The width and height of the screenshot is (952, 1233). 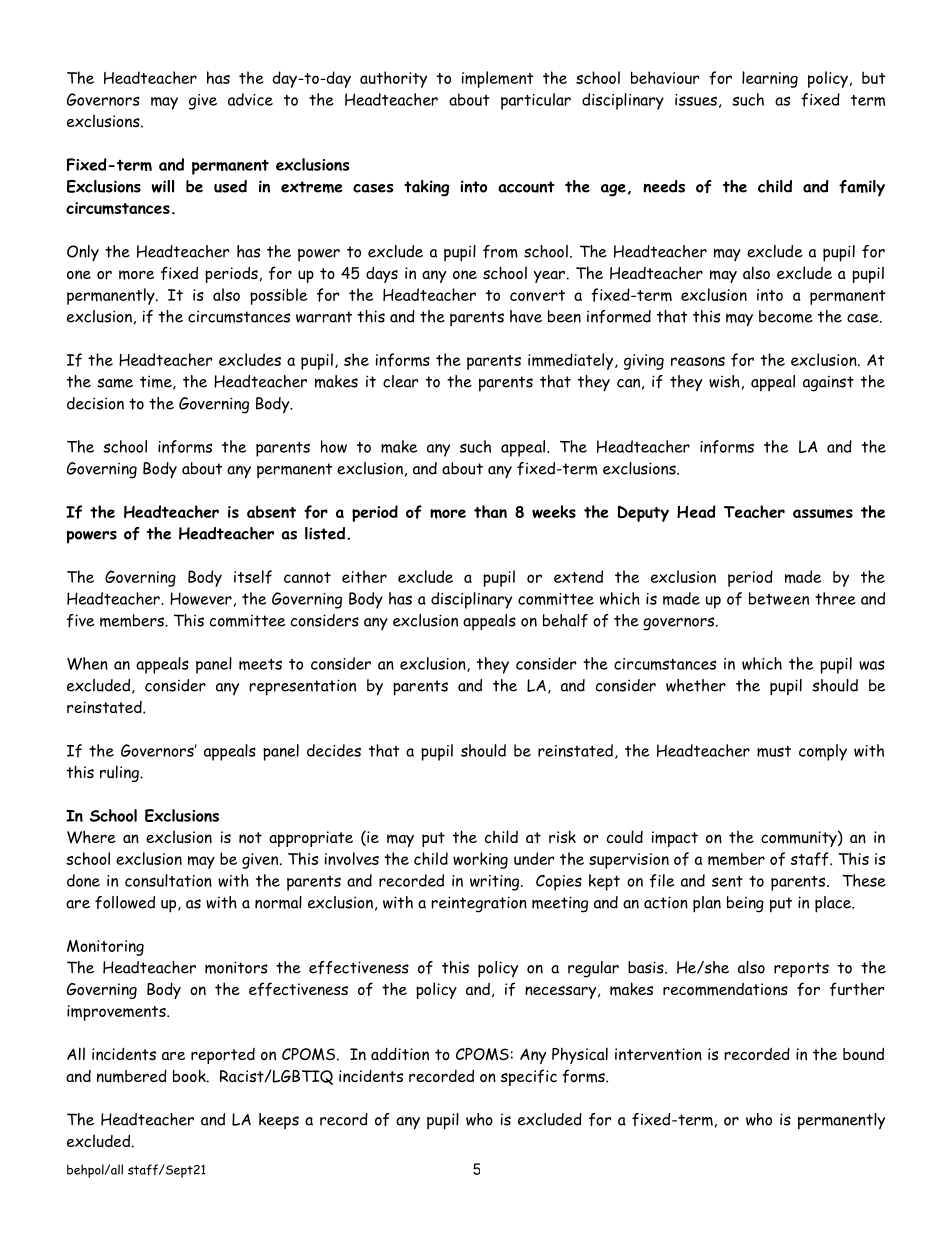 I want to click on advice, so click(x=250, y=99).
